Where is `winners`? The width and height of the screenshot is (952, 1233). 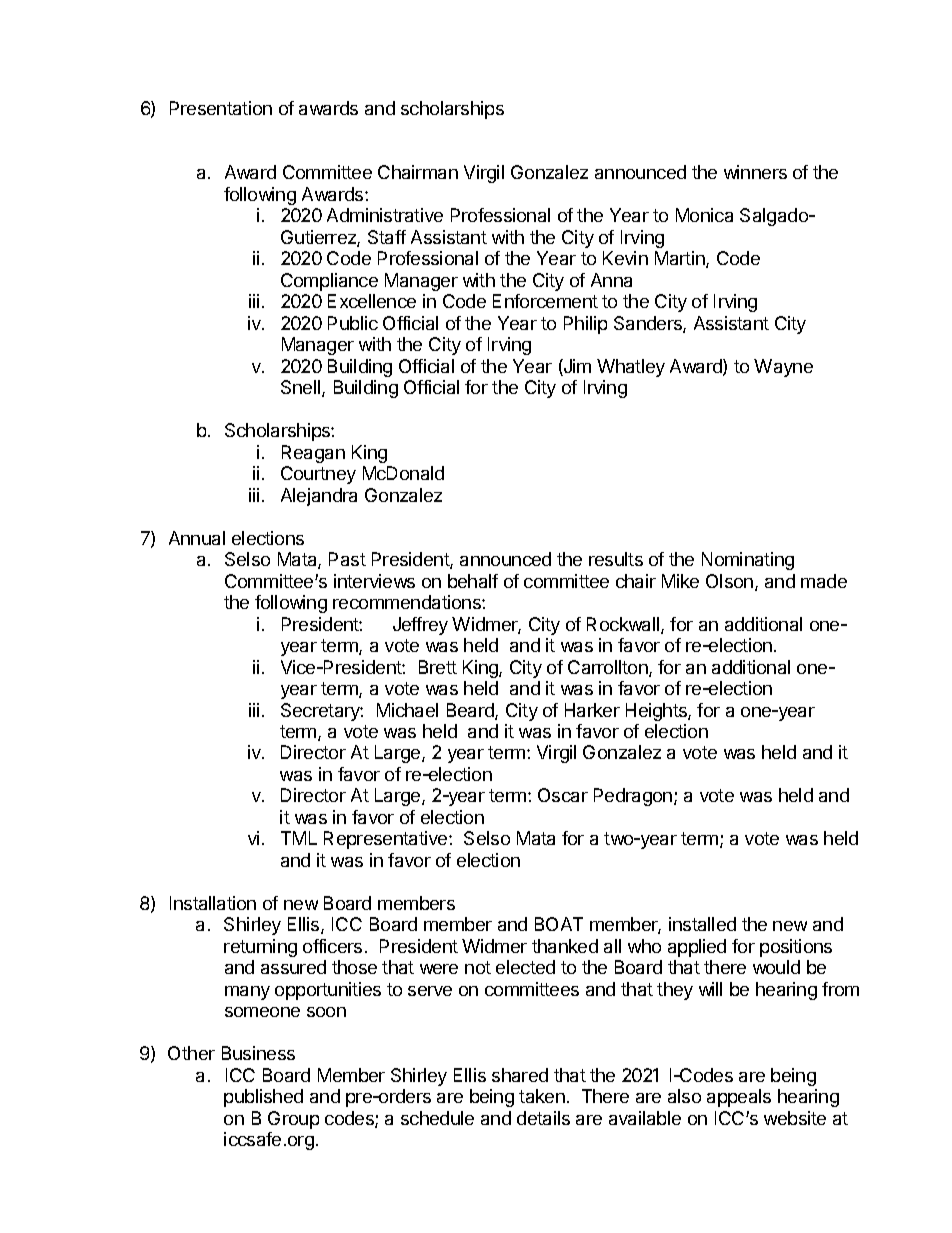 winners is located at coordinates (755, 172).
